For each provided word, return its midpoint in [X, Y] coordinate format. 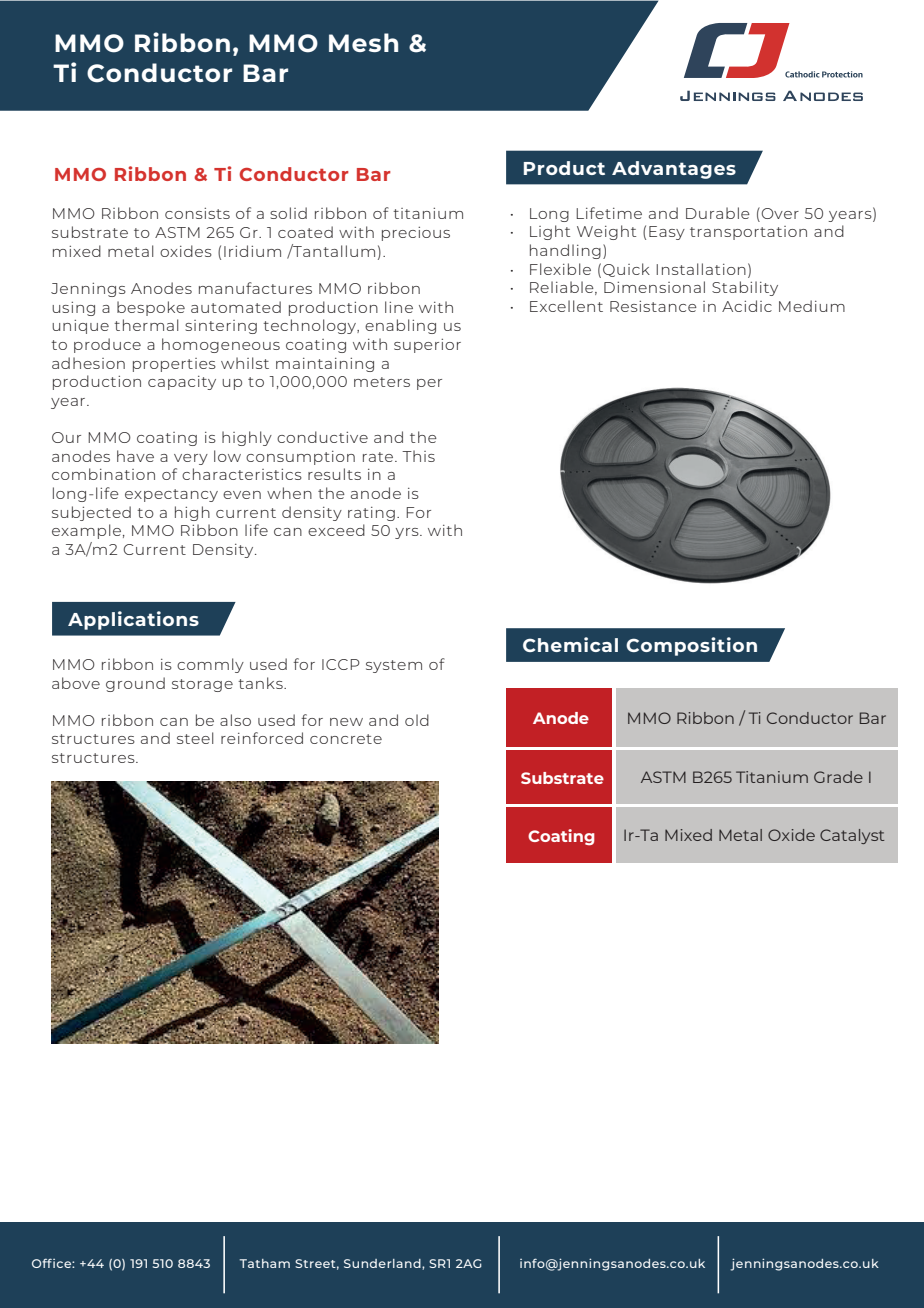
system [394, 666]
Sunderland [383, 1264]
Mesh [363, 42]
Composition [691, 646]
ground [135, 684]
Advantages [674, 170]
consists [197, 213]
